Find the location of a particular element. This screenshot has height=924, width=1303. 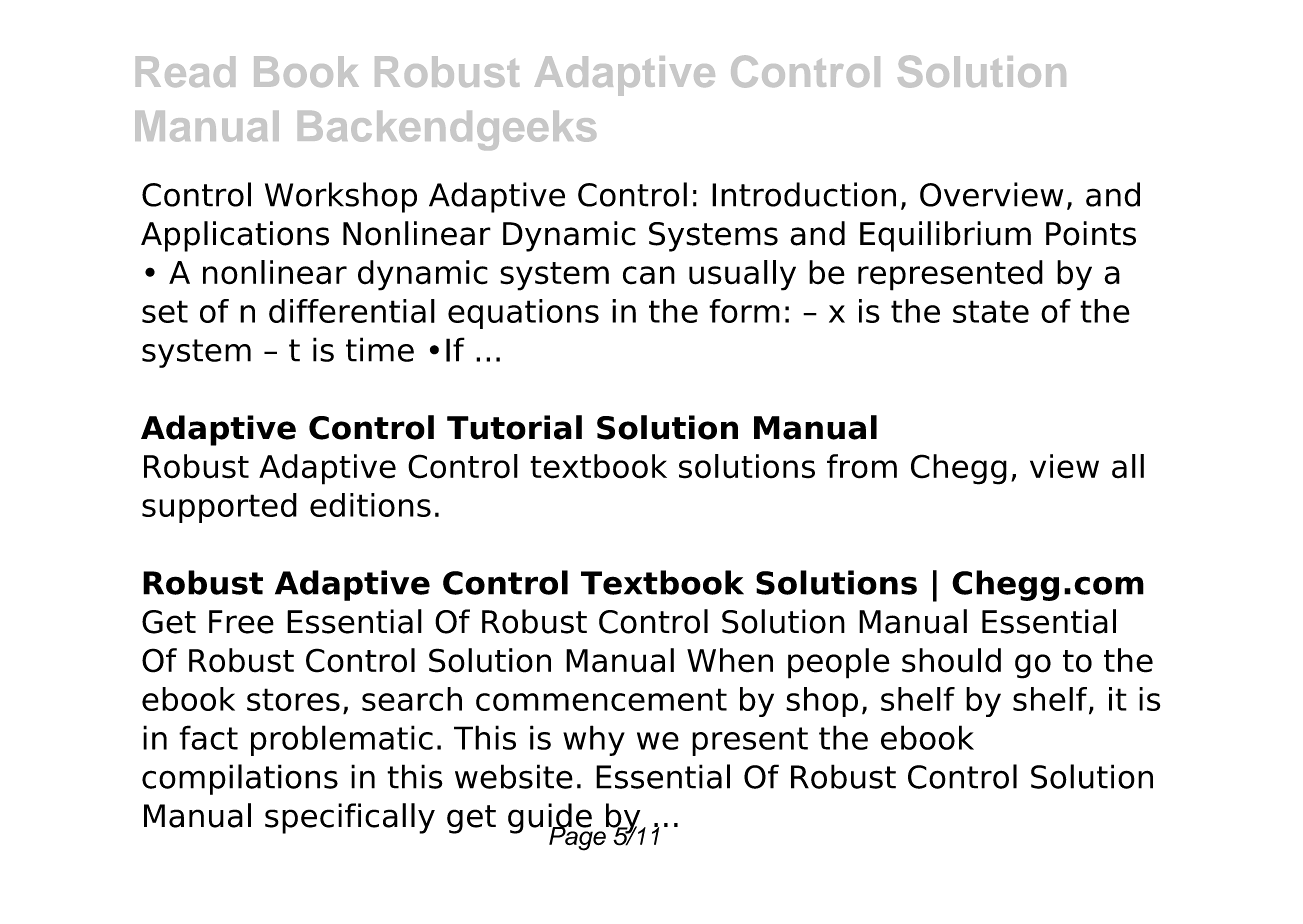

from is located at coordinates (862, 466).
